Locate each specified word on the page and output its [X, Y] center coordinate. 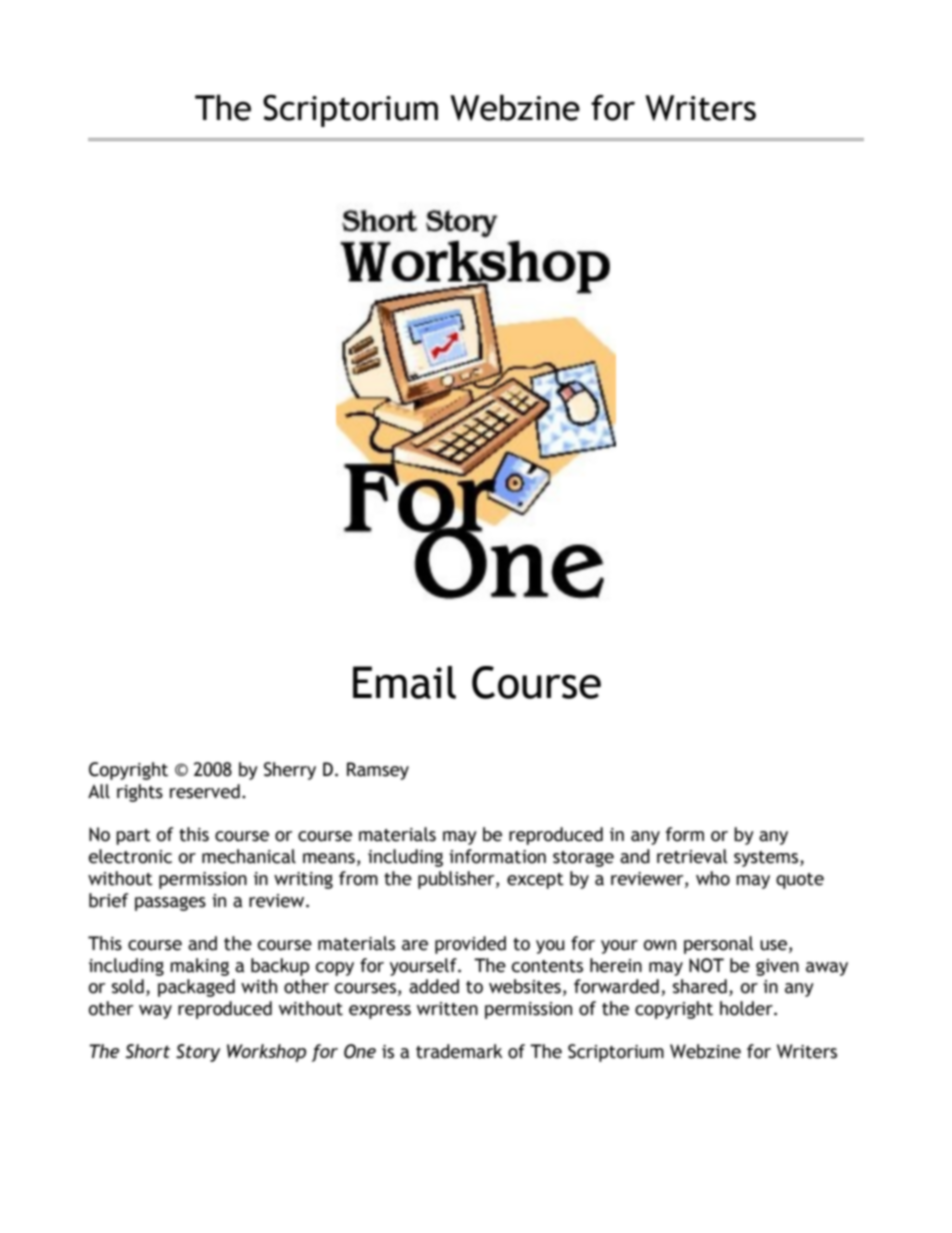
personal [719, 945]
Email [404, 682]
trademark [459, 1051]
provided [470, 945]
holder [747, 1008]
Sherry [290, 771]
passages [170, 903]
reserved [205, 791]
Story [198, 1053]
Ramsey [378, 771]
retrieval [692, 856]
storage [583, 859]
